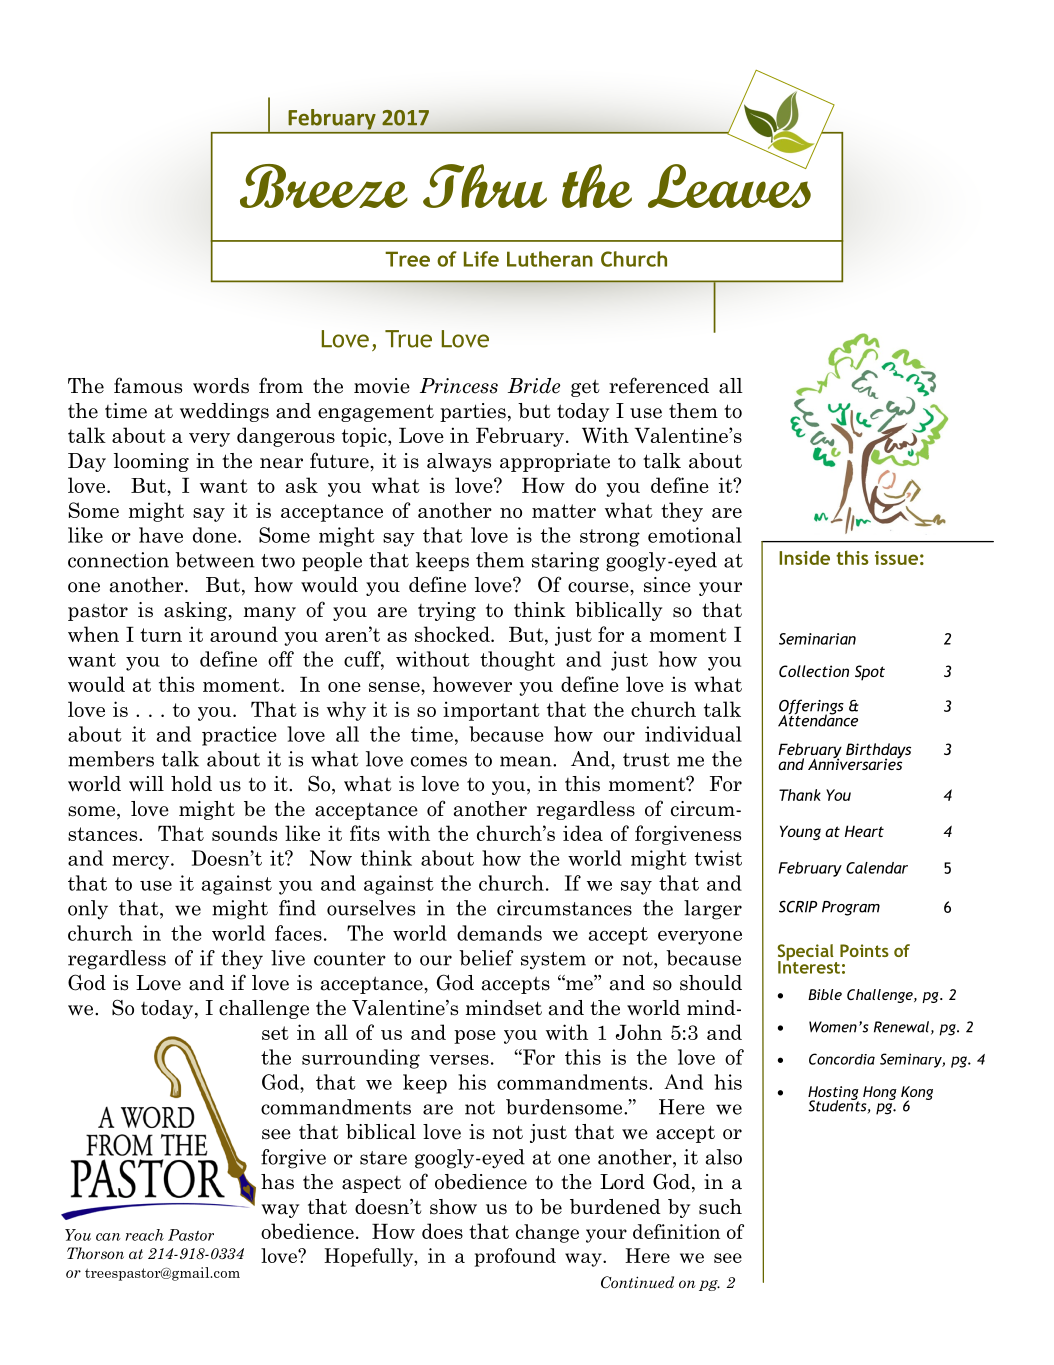 The width and height of the screenshot is (1054, 1365). I want to click on Leaves, so click(729, 185).
